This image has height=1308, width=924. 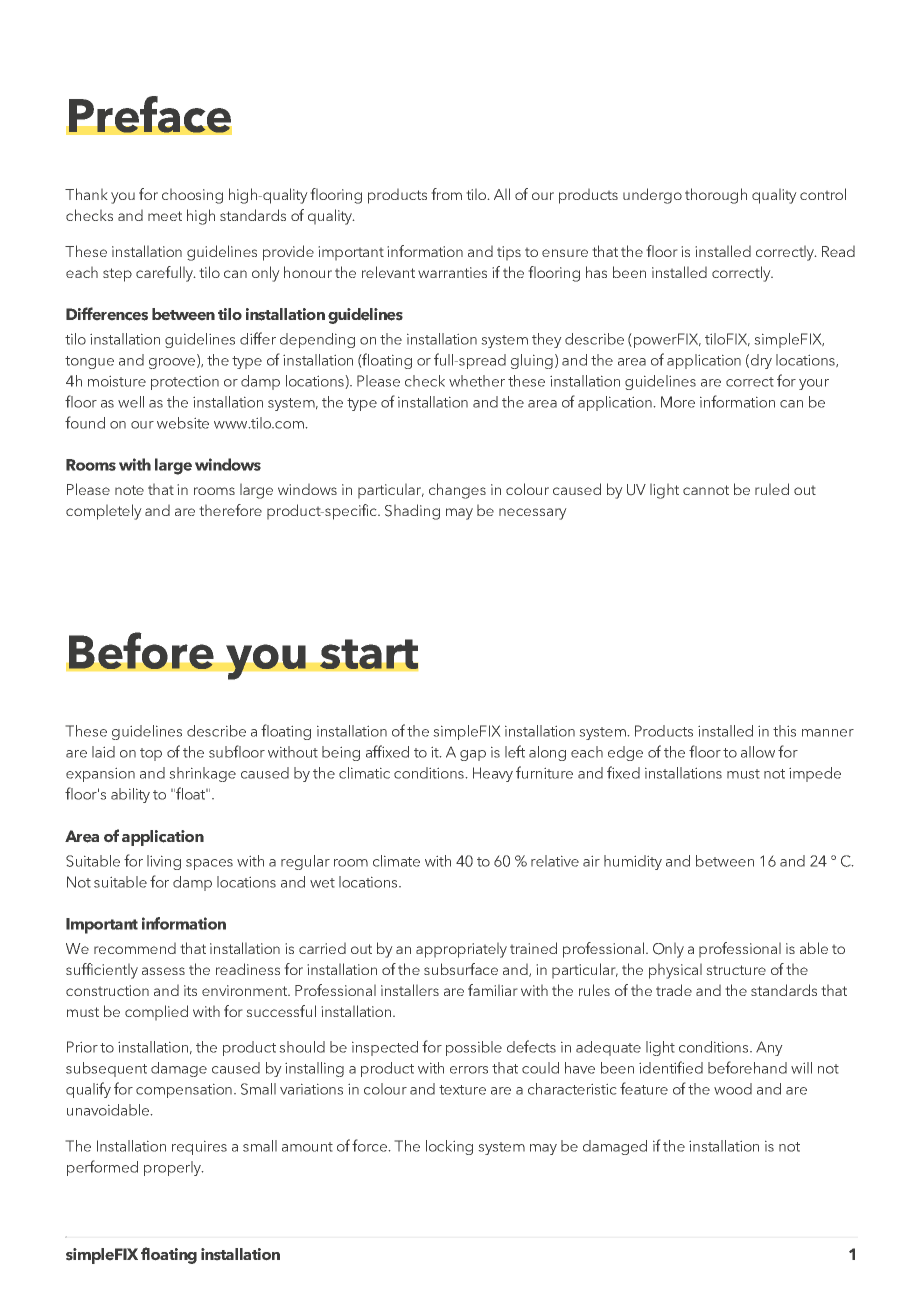 I want to click on changes, so click(x=457, y=491).
